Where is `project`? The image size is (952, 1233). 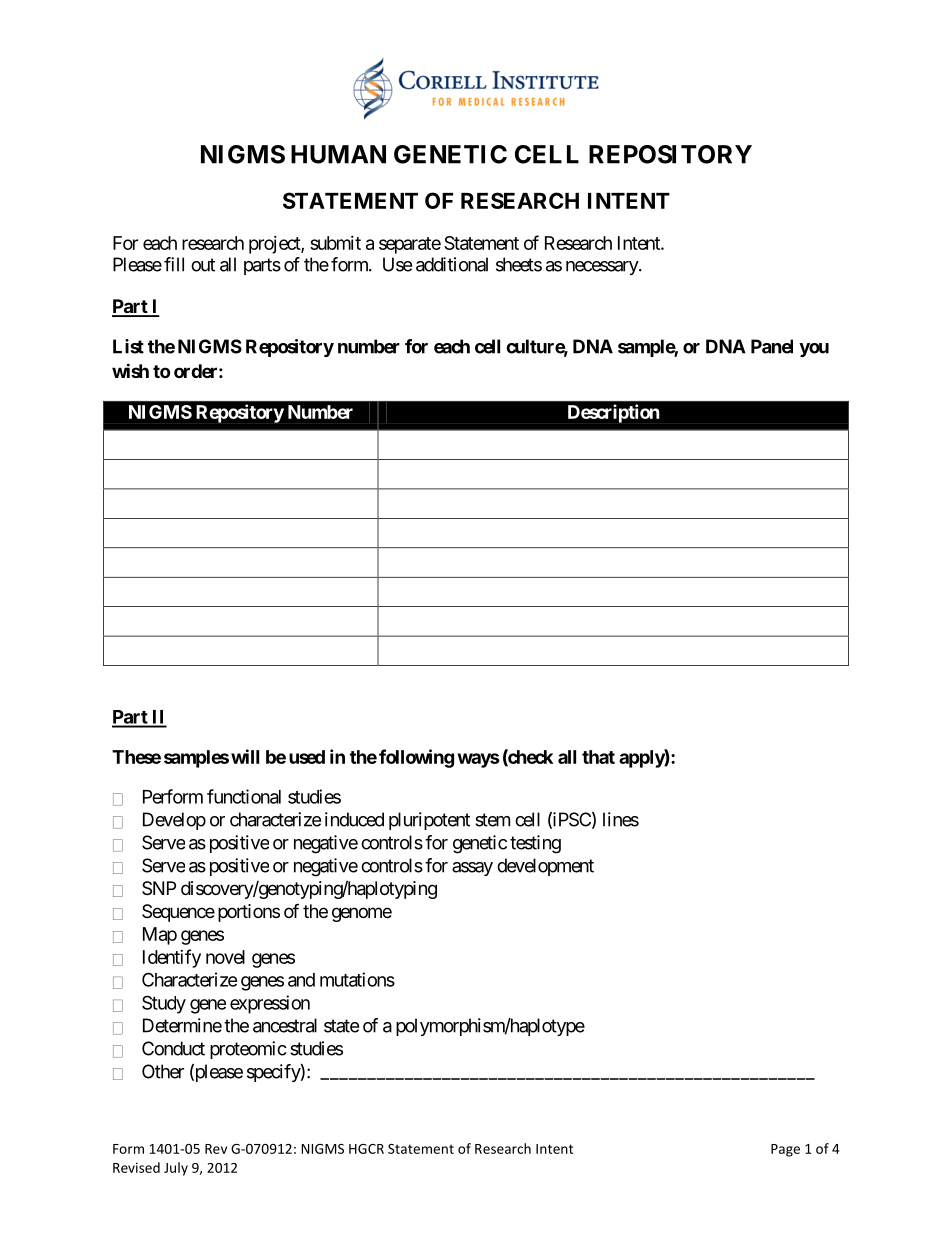
project is located at coordinates (275, 245).
